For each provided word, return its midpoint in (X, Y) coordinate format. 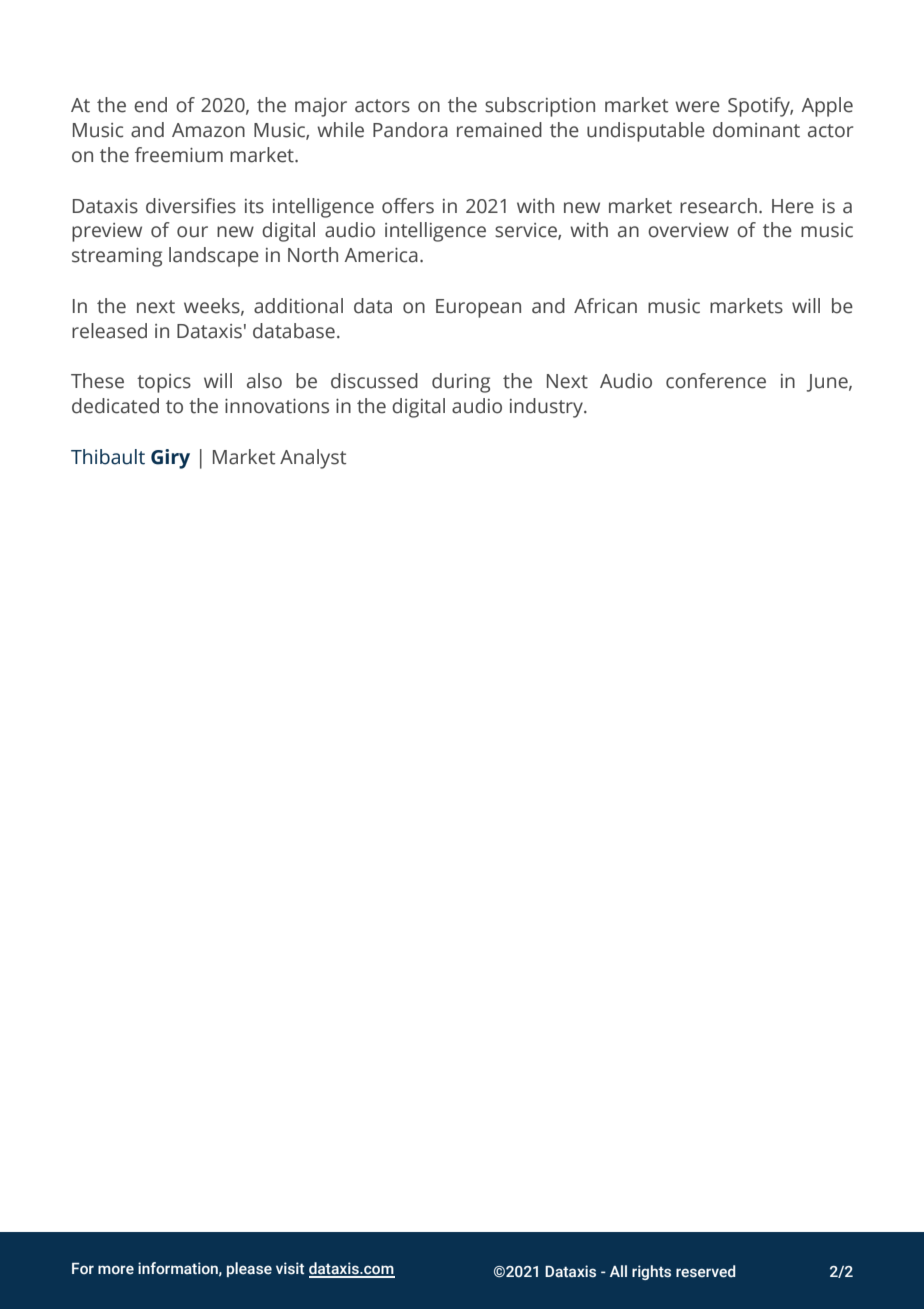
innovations (277, 406)
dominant (756, 130)
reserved (706, 1271)
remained (499, 130)
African (605, 306)
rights (651, 1272)
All (618, 1271)
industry (547, 408)
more (116, 1270)
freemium (179, 155)
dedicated (115, 406)
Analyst (313, 459)
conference (716, 381)
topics (164, 383)
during (461, 383)
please (249, 1269)
